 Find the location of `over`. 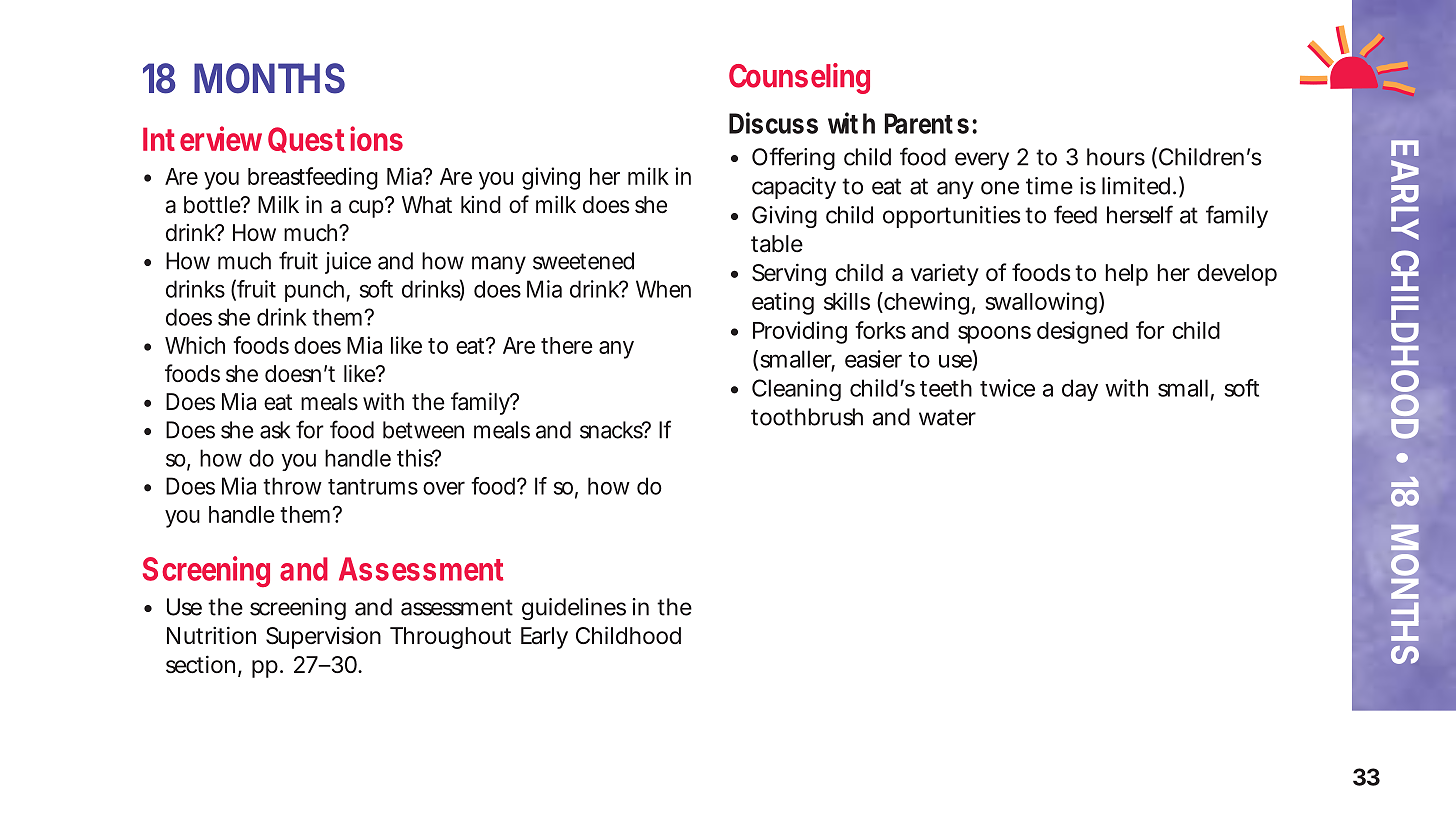

over is located at coordinates (444, 488).
